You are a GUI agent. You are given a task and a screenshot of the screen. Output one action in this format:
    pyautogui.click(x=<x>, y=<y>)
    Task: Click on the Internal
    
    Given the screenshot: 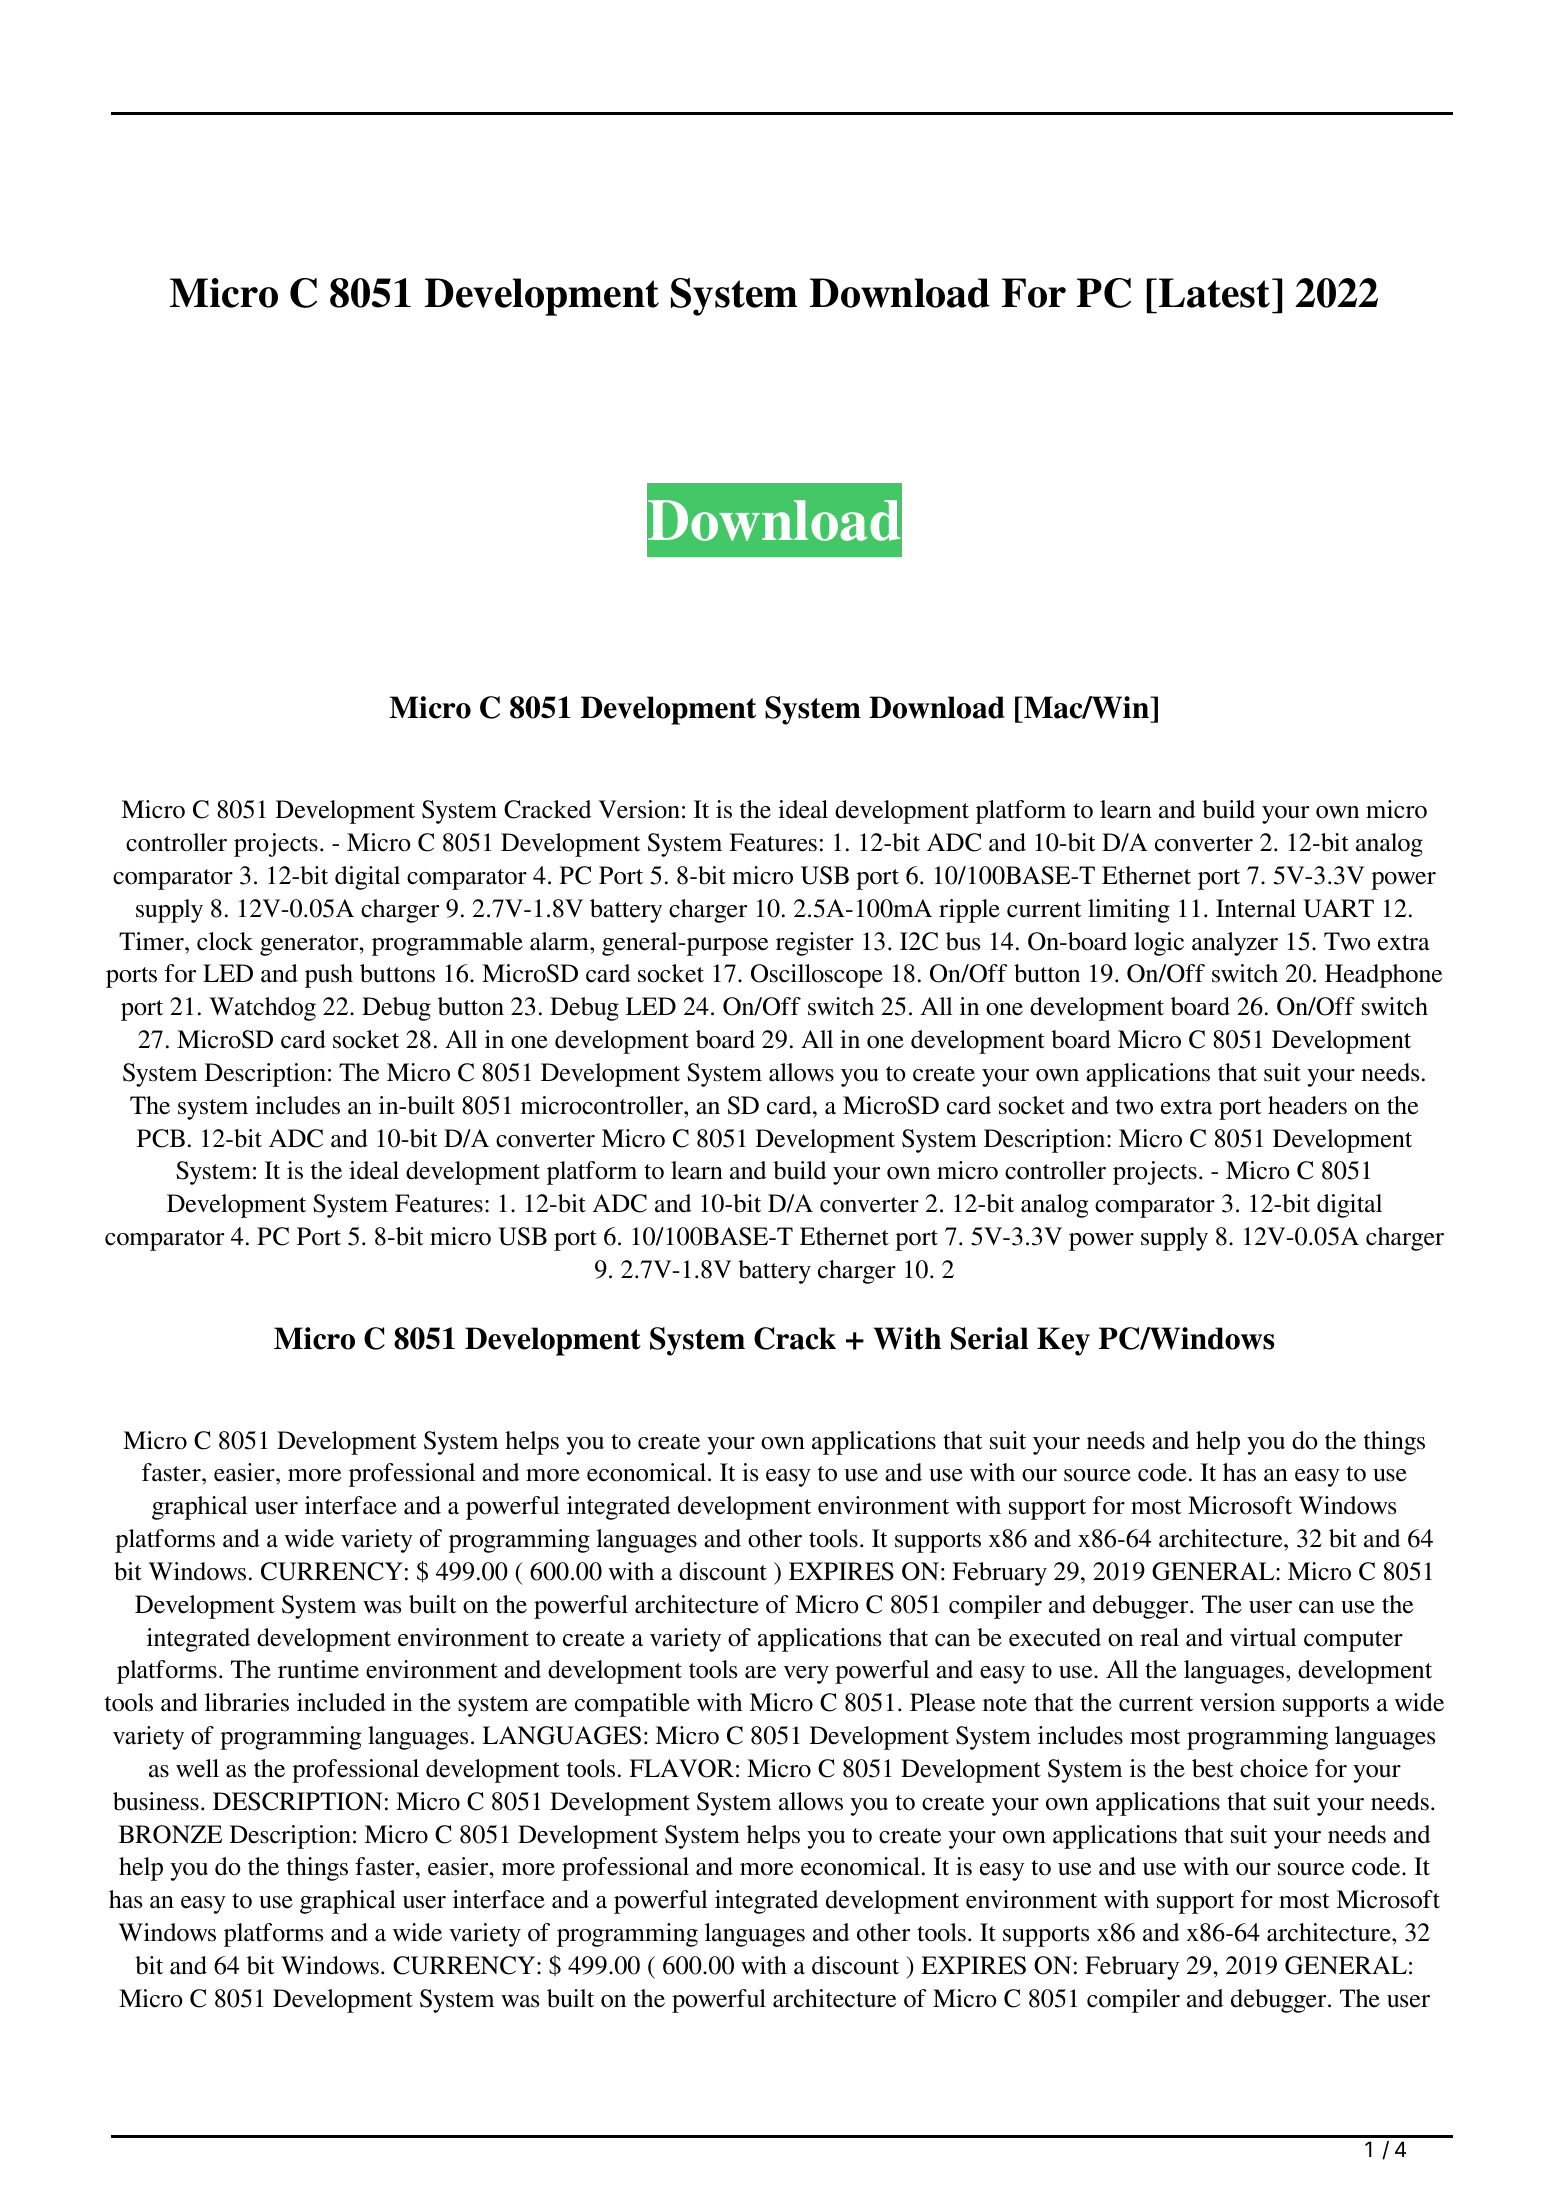 What is the action you would take?
    pyautogui.click(x=1256, y=908)
